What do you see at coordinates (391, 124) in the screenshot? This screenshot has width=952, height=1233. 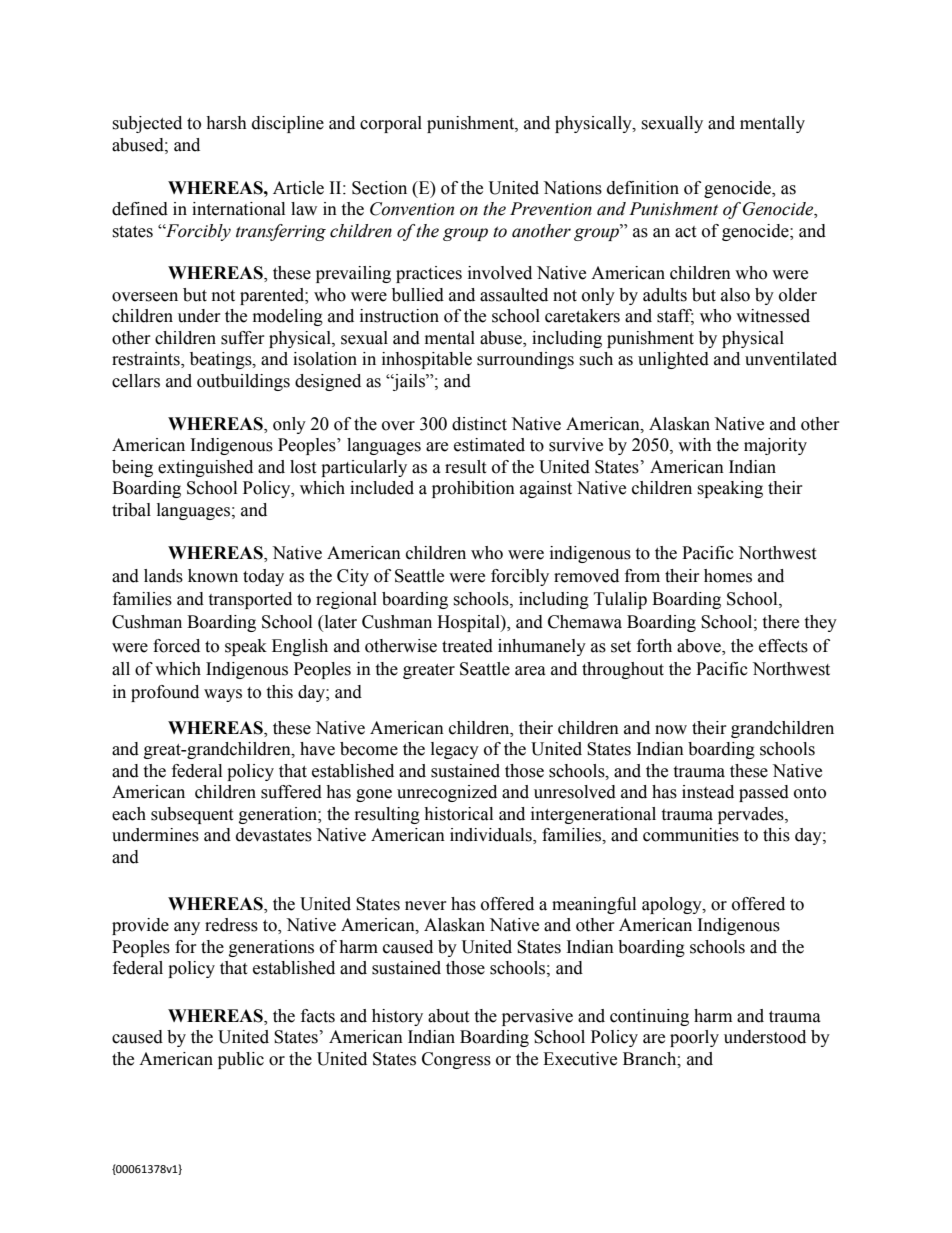 I see `corporal` at bounding box center [391, 124].
